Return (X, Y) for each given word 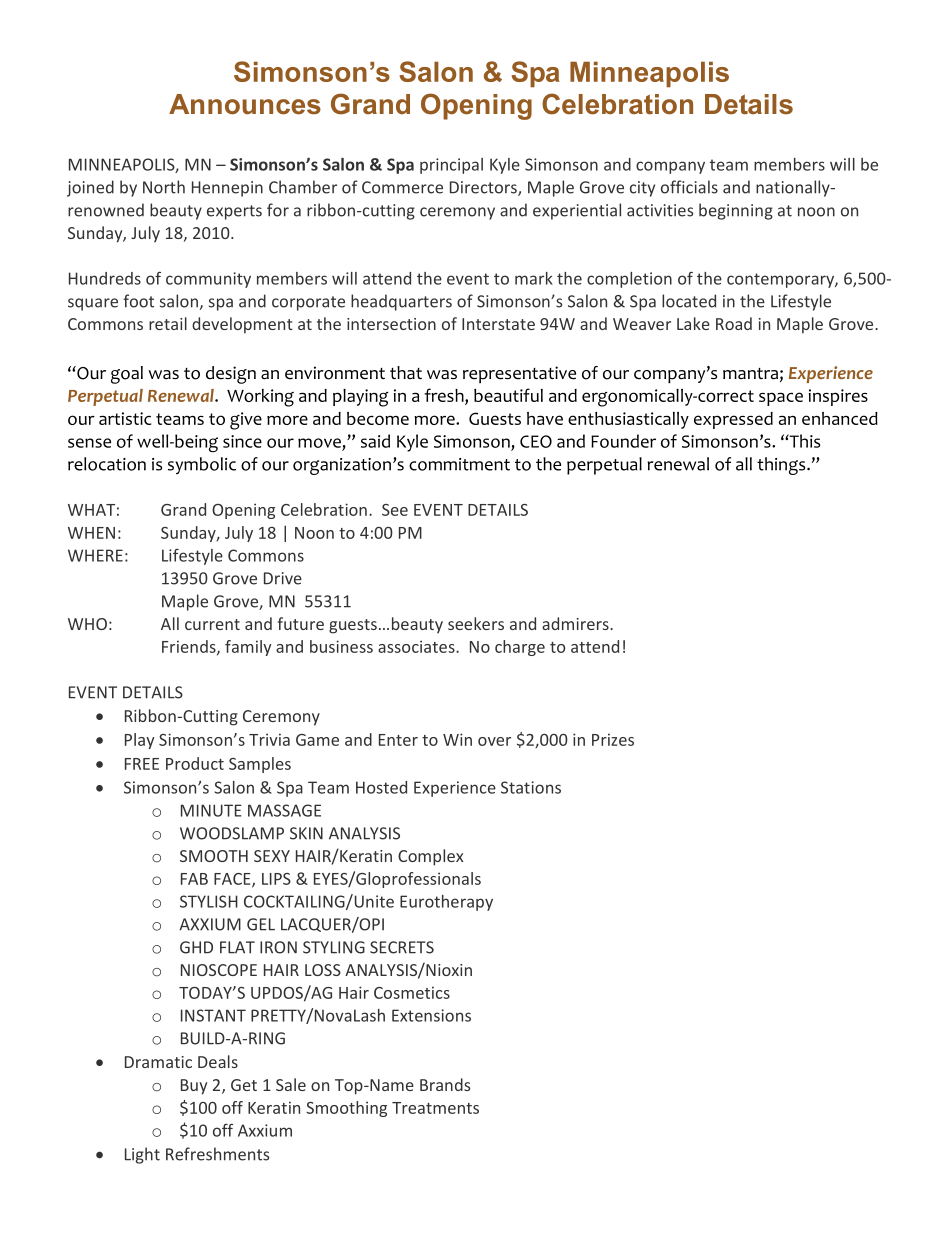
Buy (194, 1087)
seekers (476, 623)
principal (451, 166)
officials (689, 187)
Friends (190, 647)
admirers (576, 623)
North (164, 187)
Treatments (435, 1108)
